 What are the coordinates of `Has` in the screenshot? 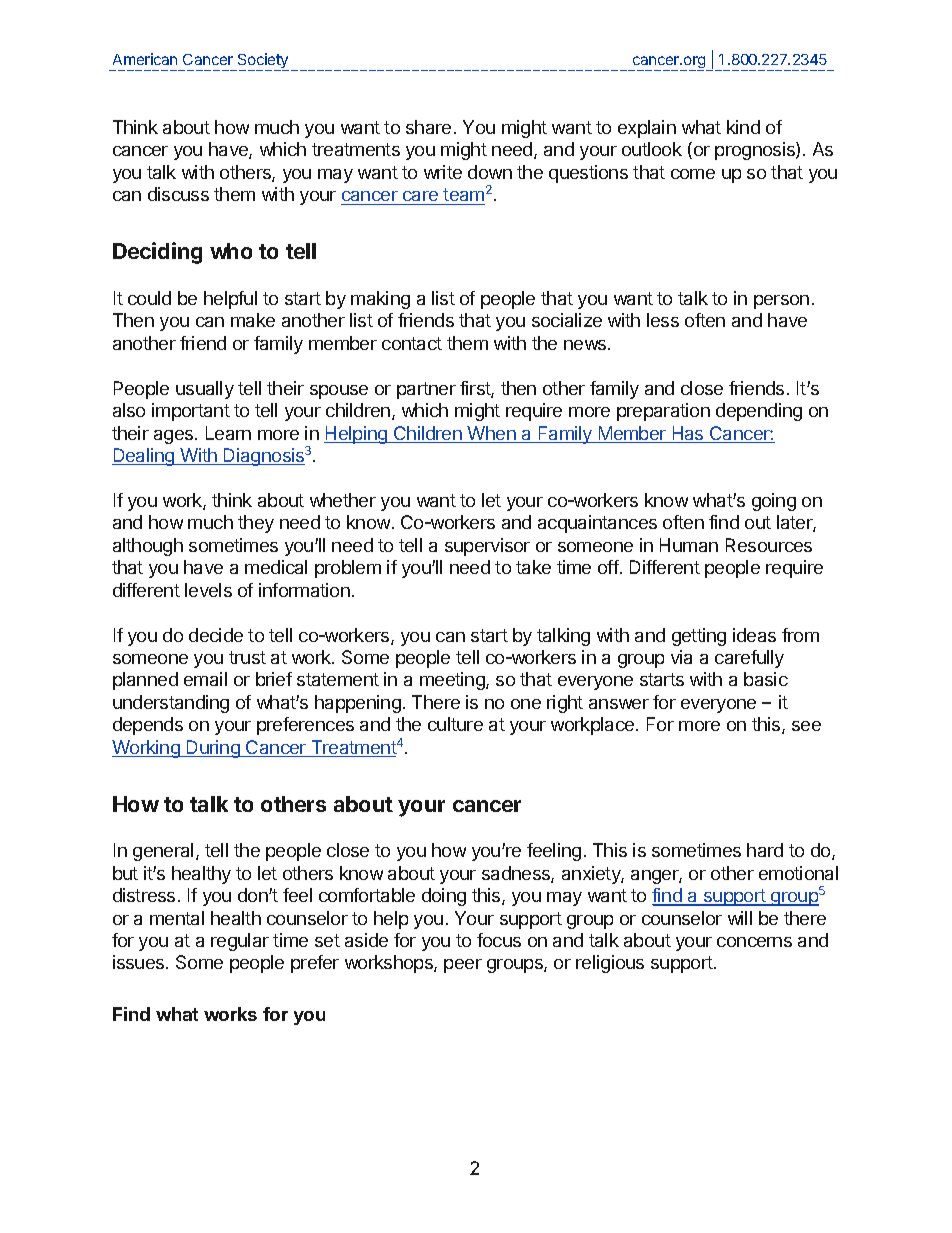 It's located at (688, 434).
